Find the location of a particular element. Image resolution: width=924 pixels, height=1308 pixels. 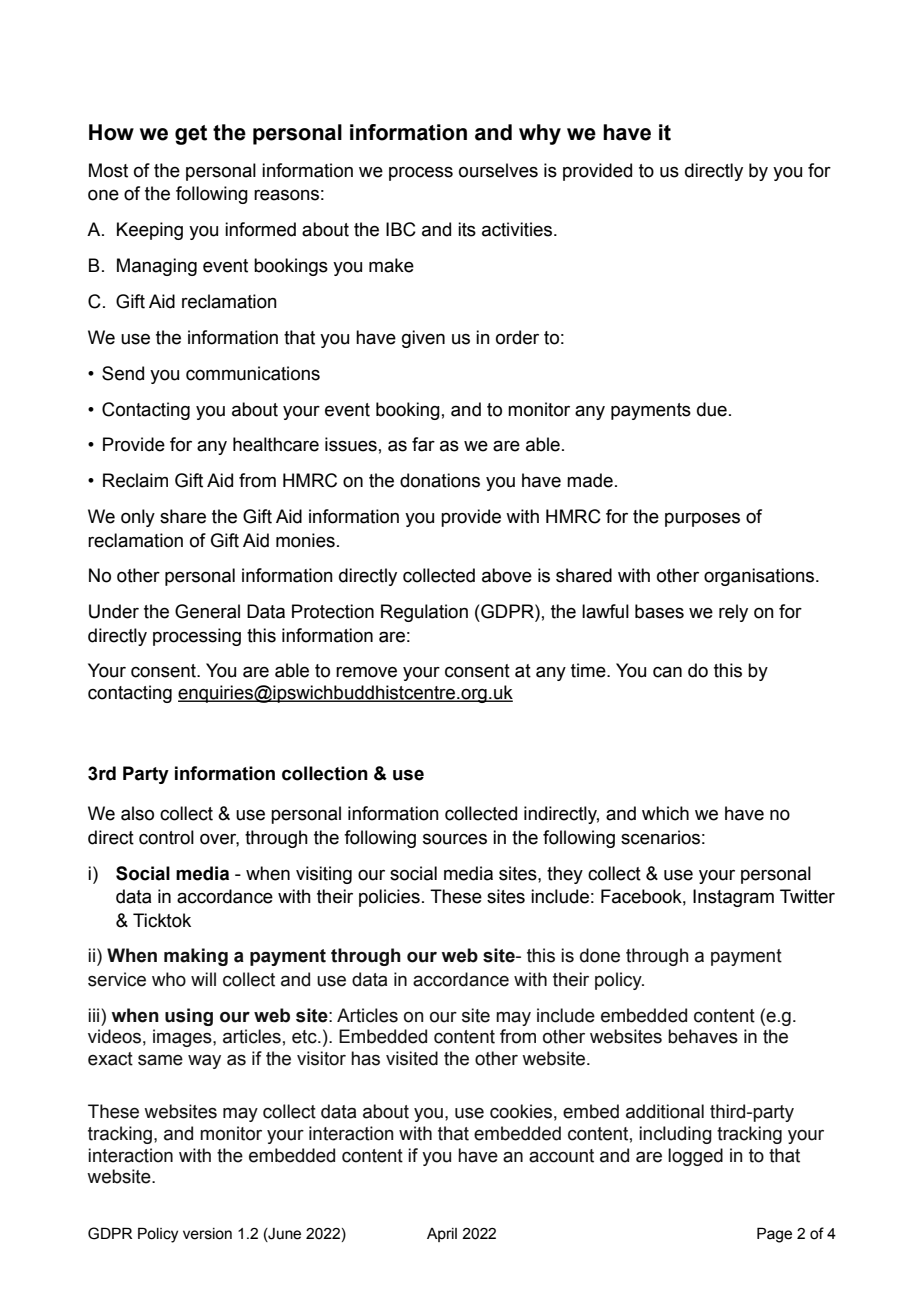

get is located at coordinates (191, 135).
